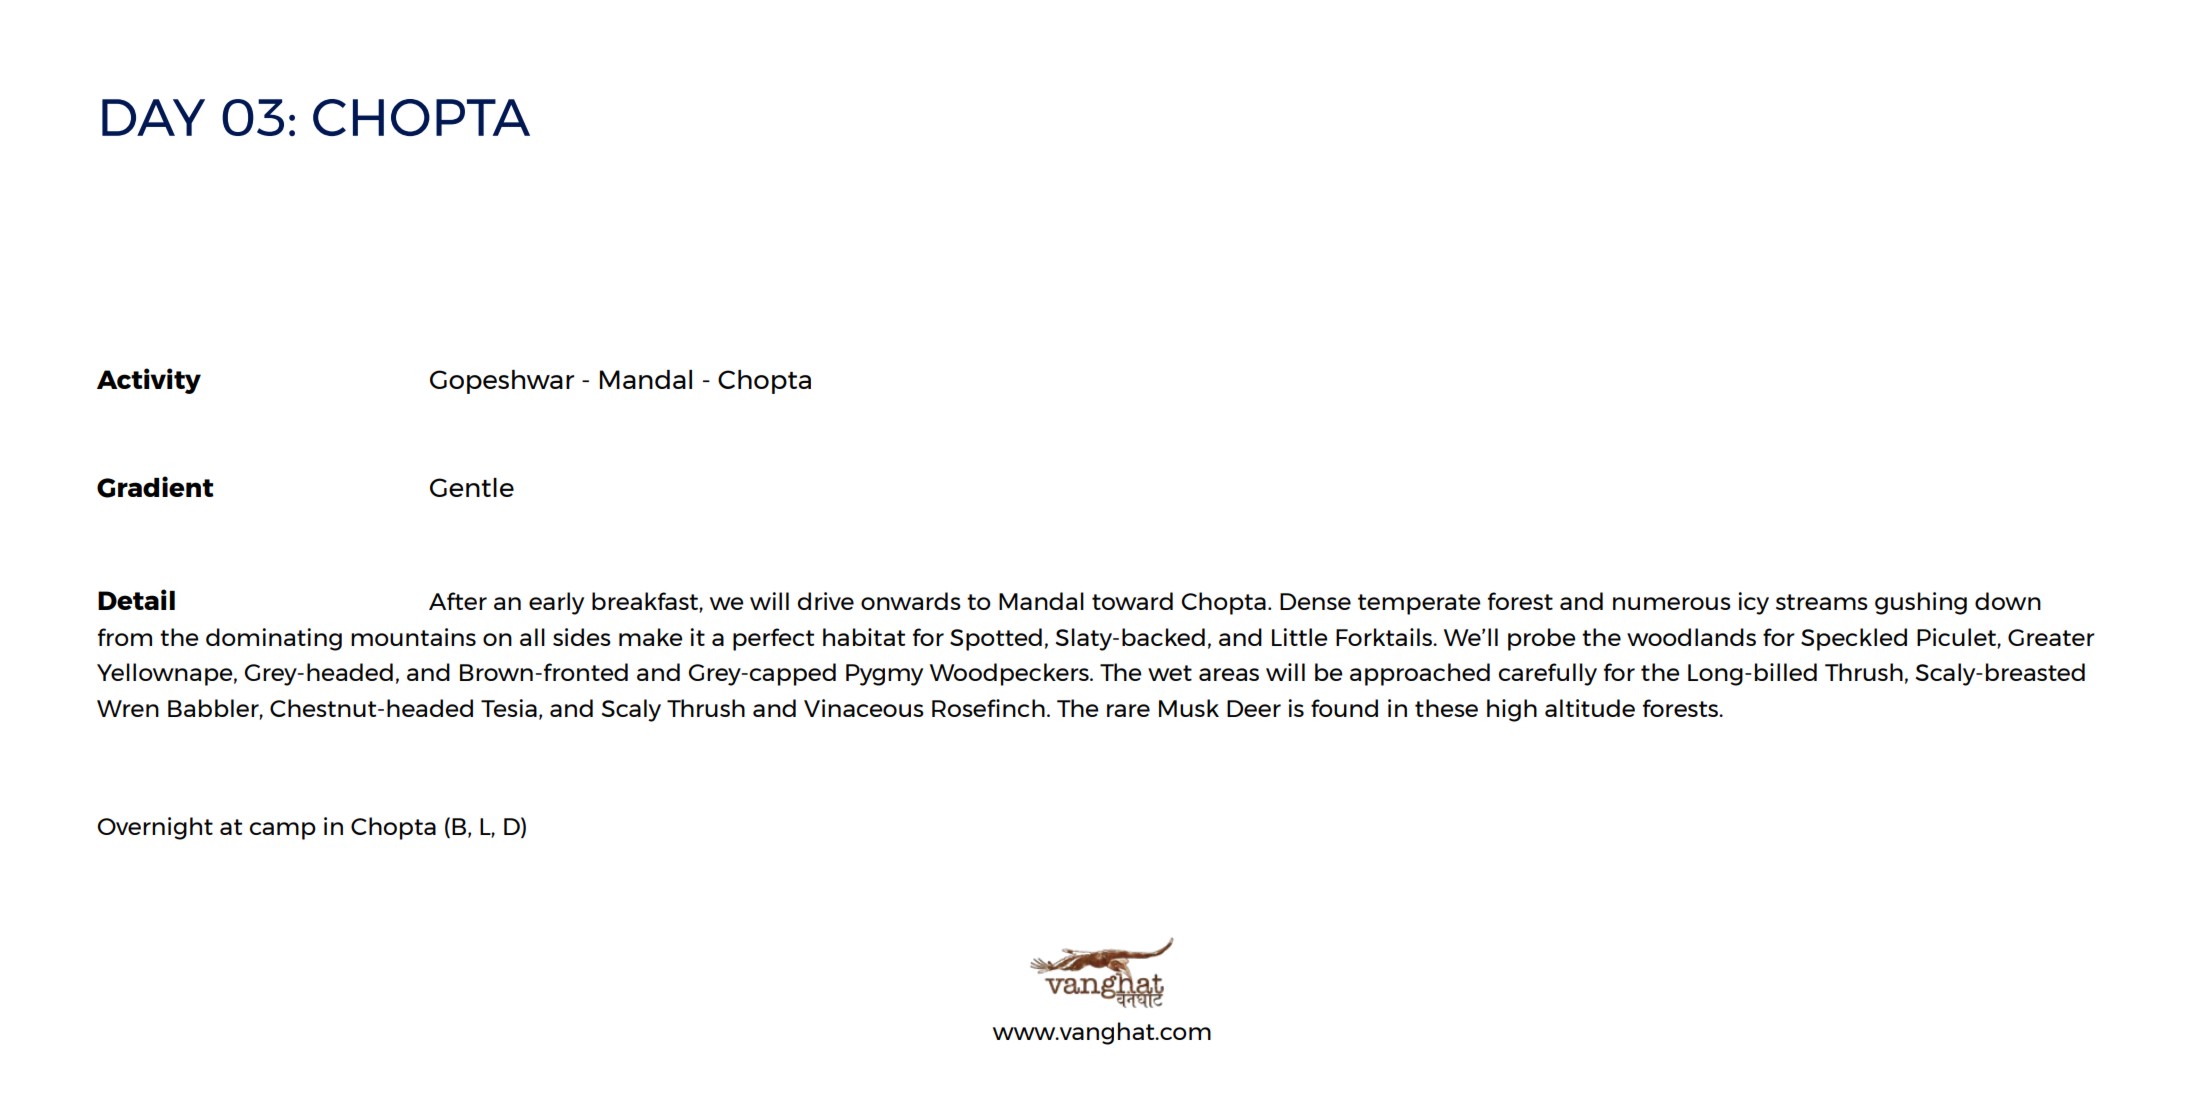  What do you see at coordinates (153, 117) in the screenshot?
I see `DAY` at bounding box center [153, 117].
